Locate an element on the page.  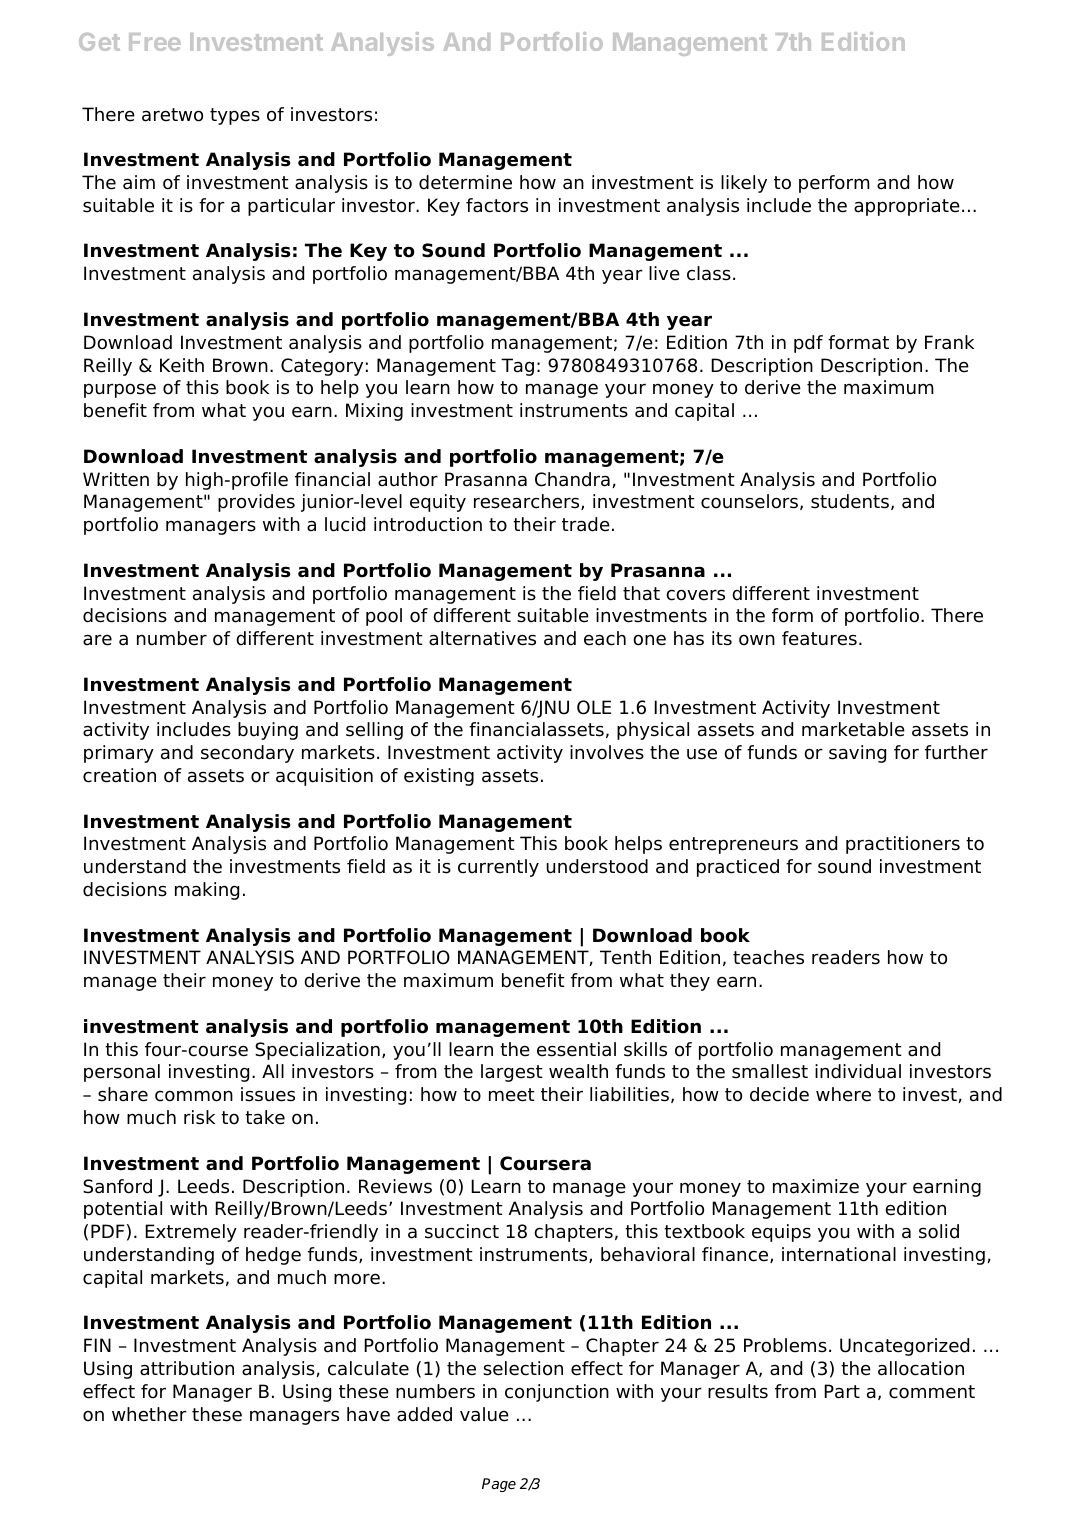
value is located at coordinates (484, 1414).
